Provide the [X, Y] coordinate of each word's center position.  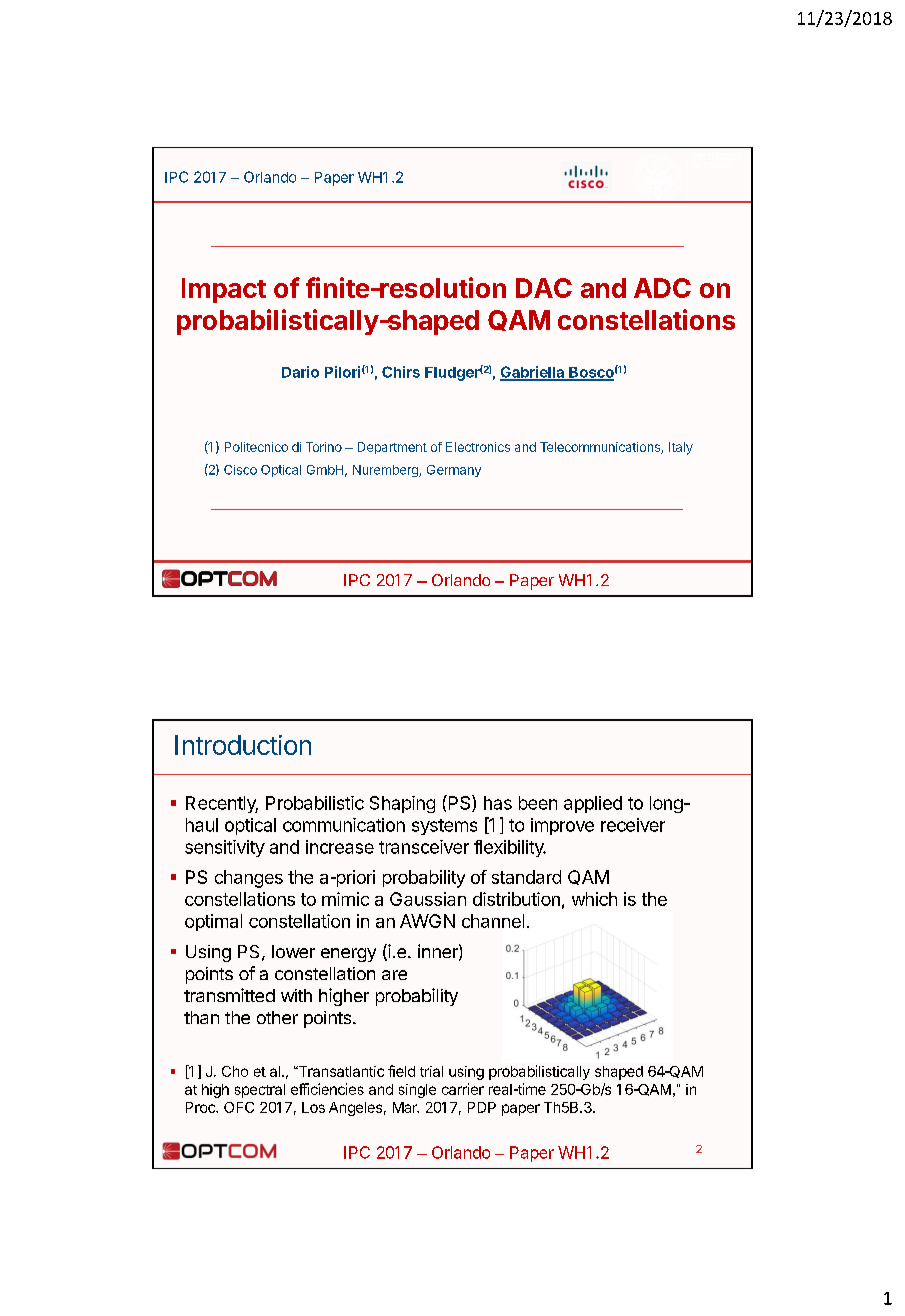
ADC [662, 288]
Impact [224, 290]
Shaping [402, 804]
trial [431, 1071]
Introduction [243, 745]
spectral [260, 1091]
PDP [482, 1107]
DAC [544, 288]
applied [593, 804]
